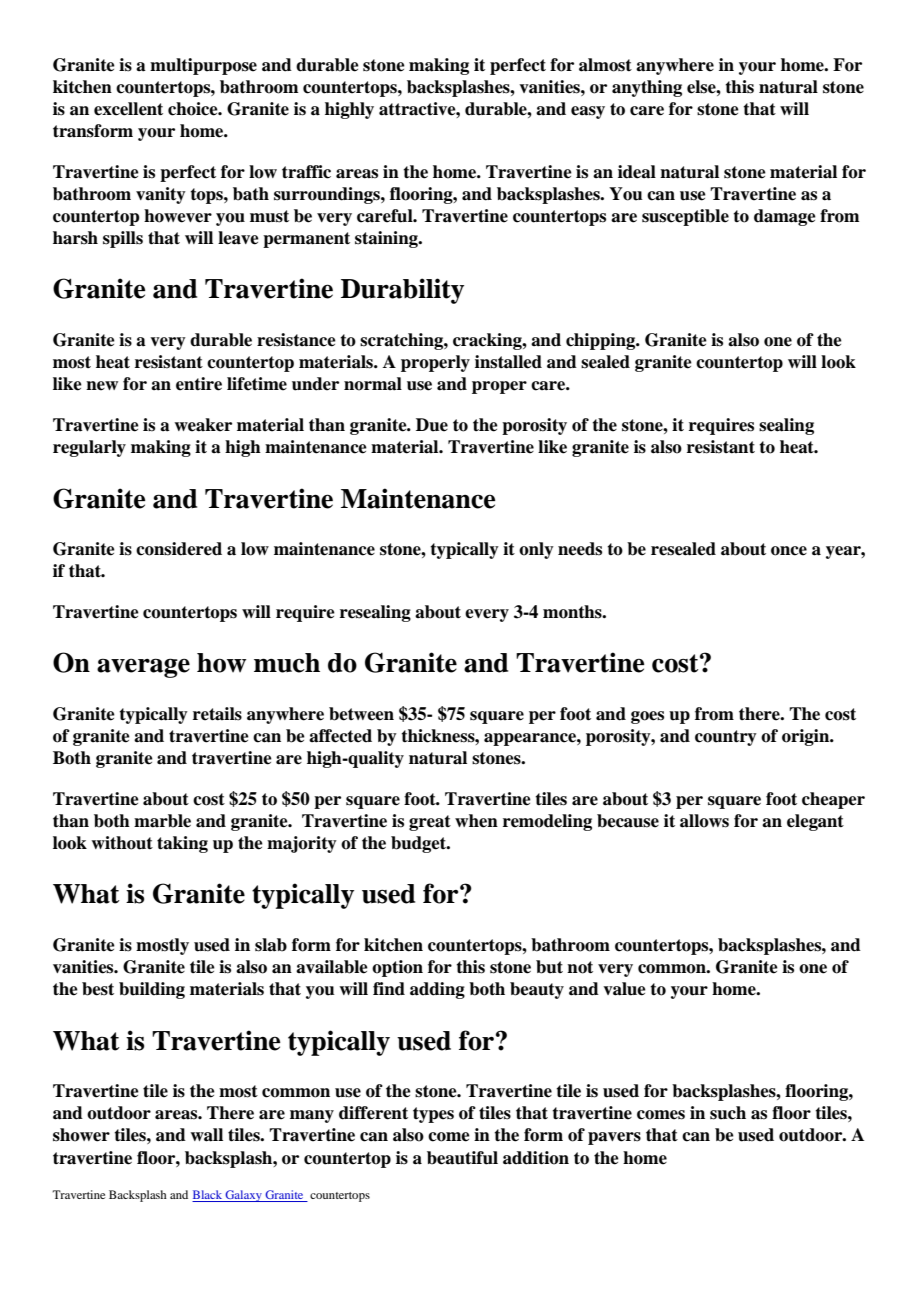 This screenshot has width=924, height=1308. I want to click on when, so click(476, 821).
